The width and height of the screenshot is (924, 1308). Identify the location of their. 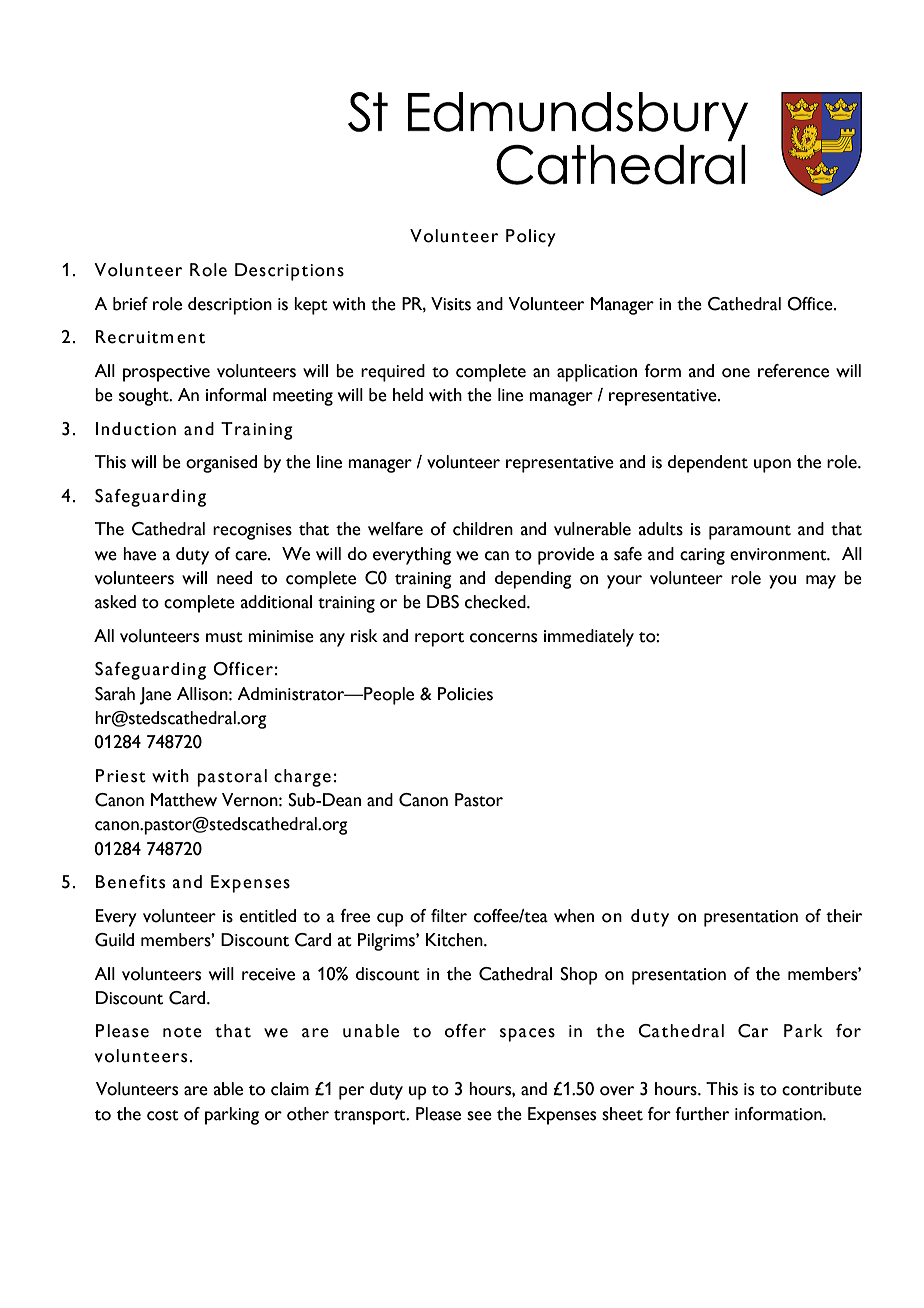
(844, 916).
